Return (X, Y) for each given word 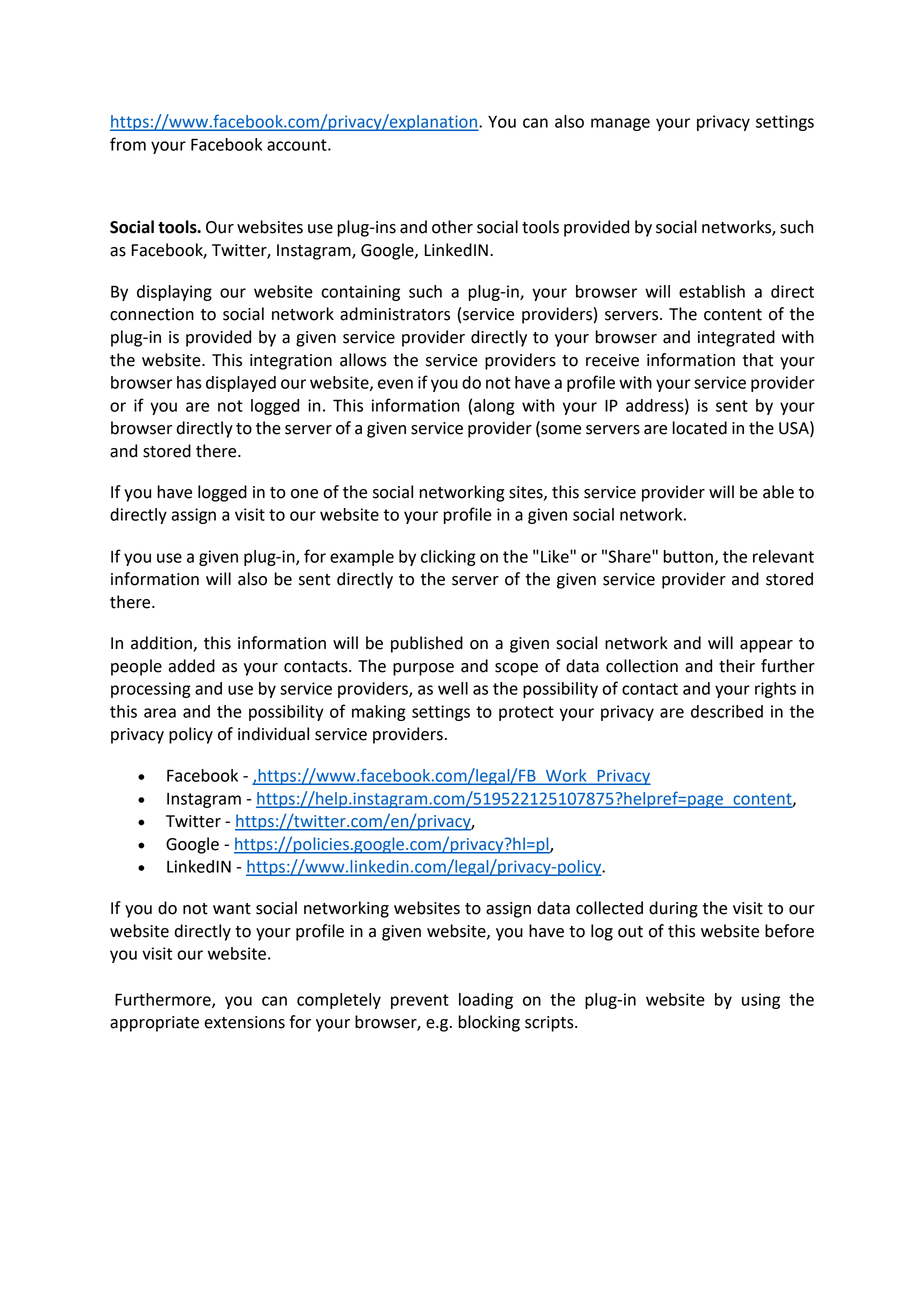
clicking (448, 558)
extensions (244, 1022)
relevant (783, 556)
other (452, 227)
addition (162, 644)
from (128, 144)
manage (620, 124)
